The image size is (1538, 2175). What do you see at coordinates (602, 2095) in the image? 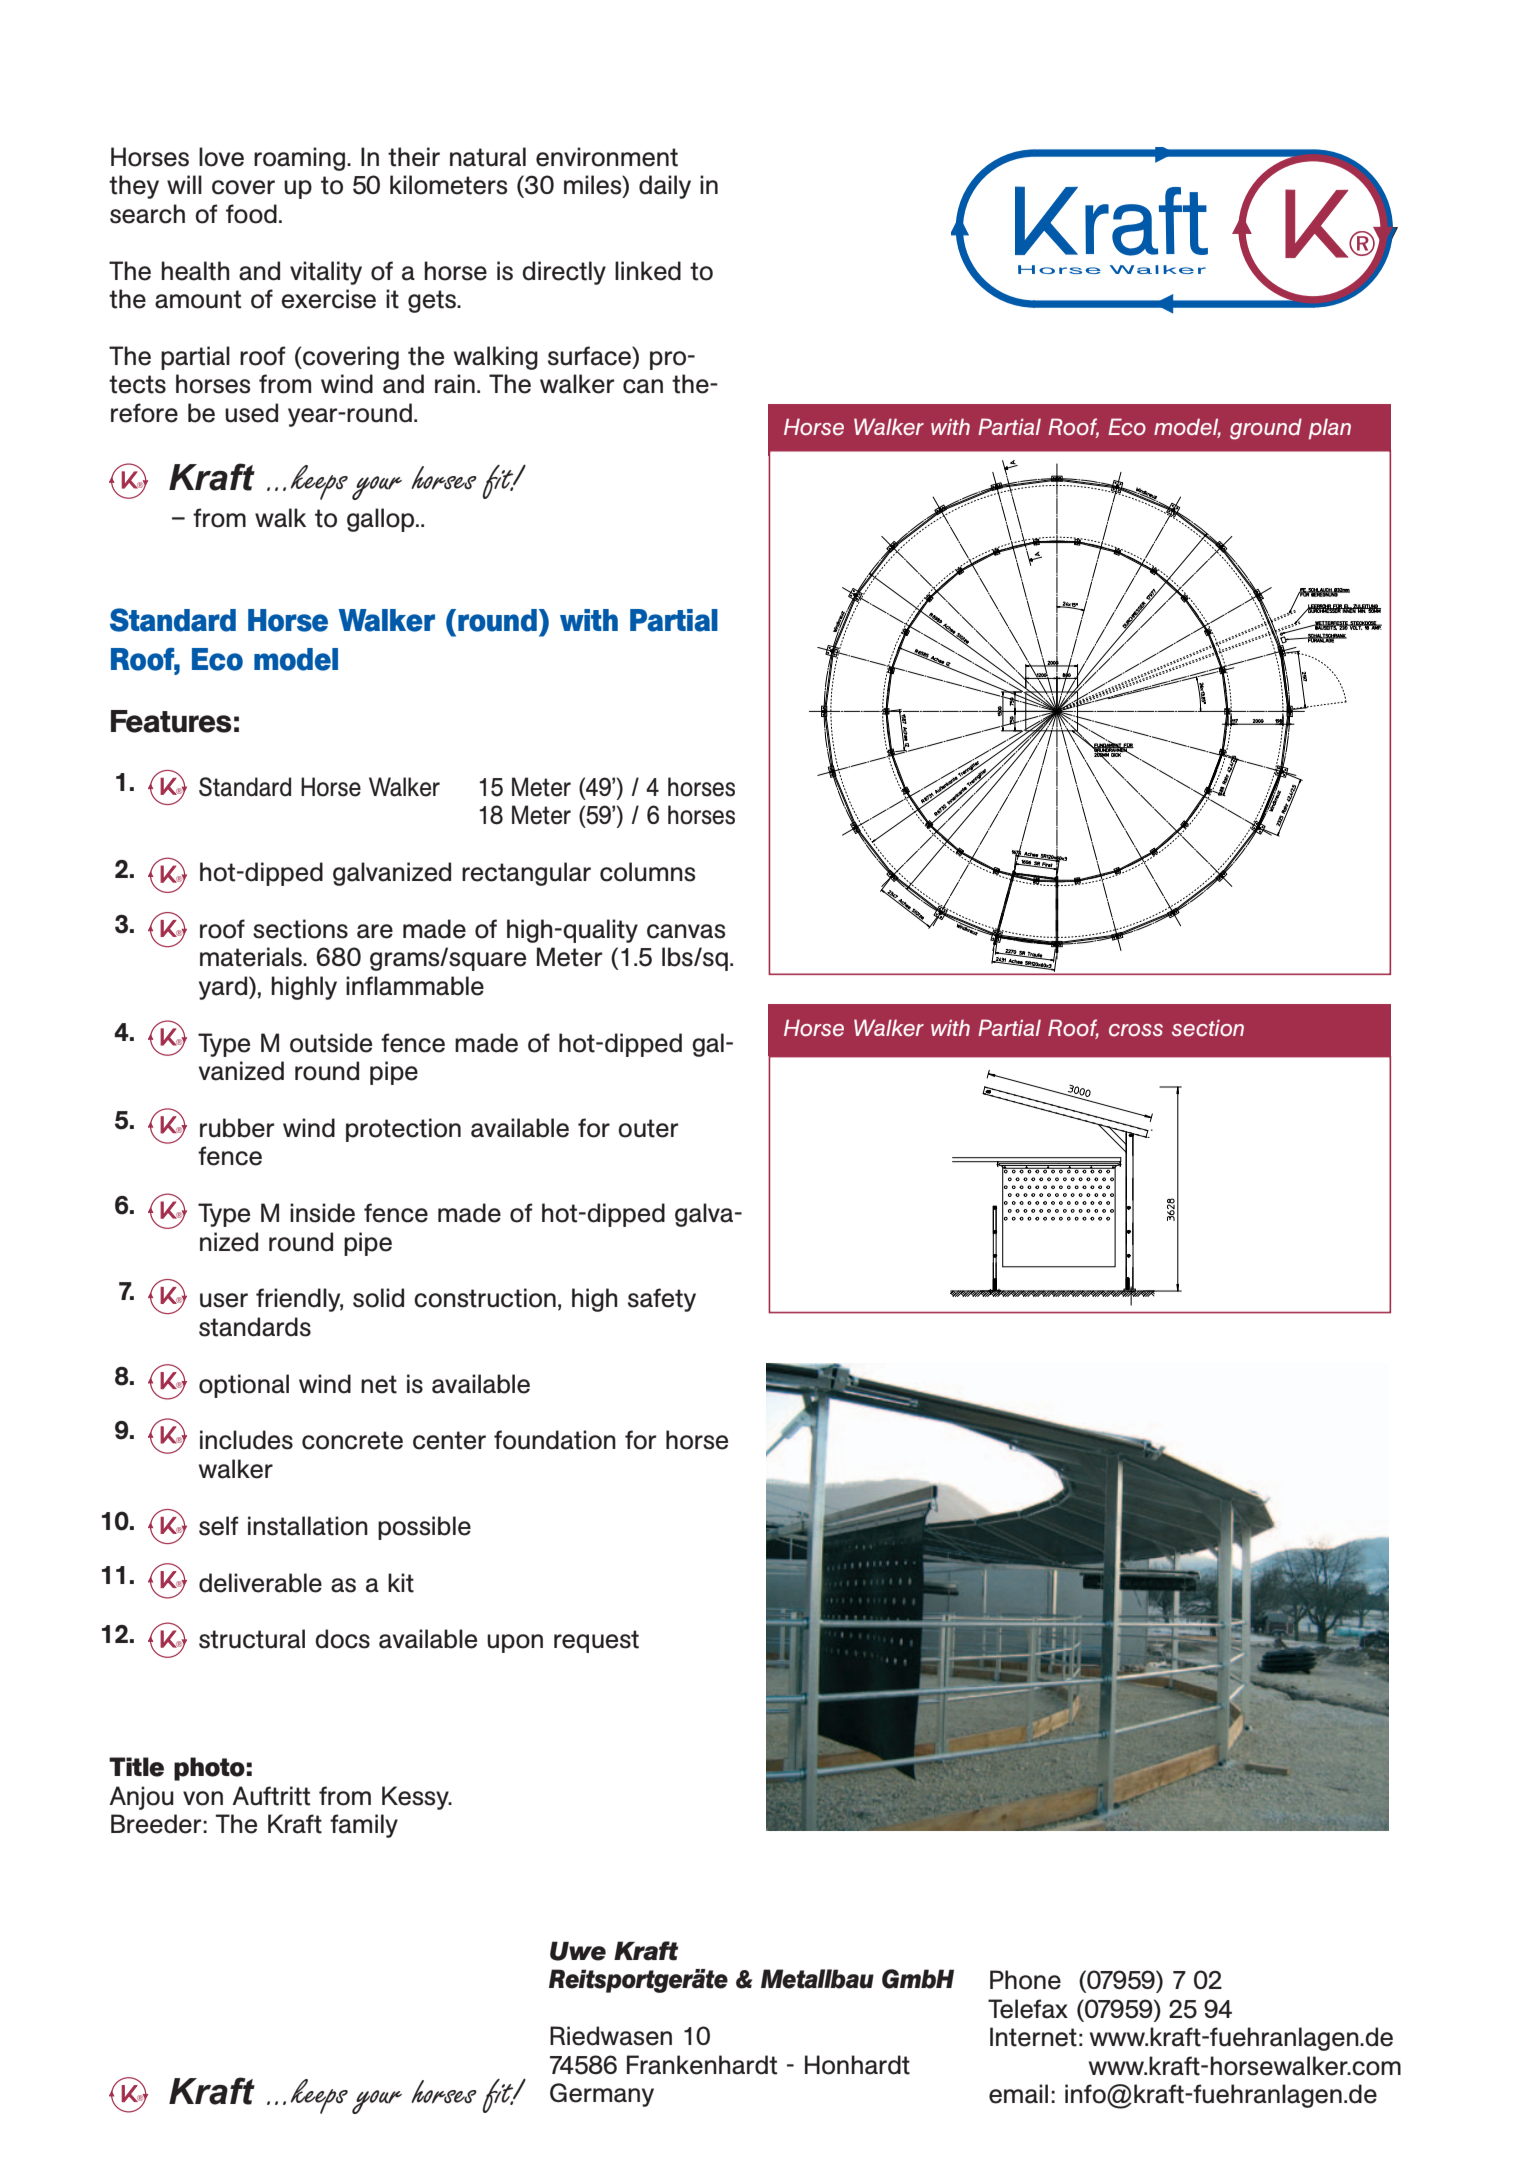
I see `Germany` at bounding box center [602, 2095].
